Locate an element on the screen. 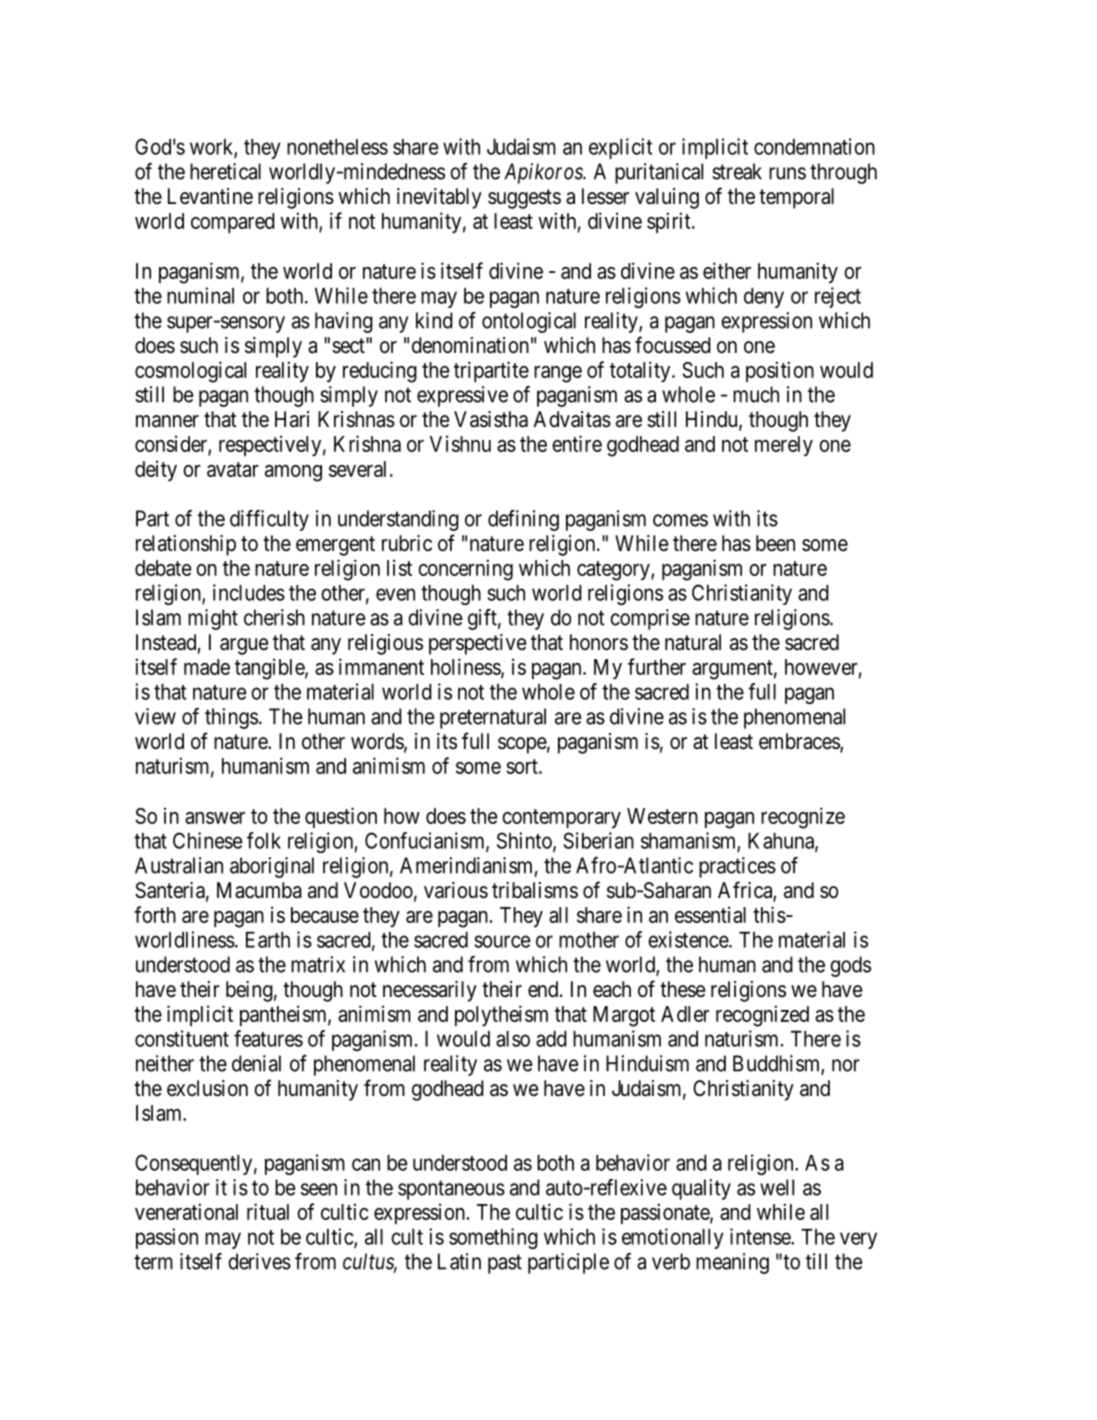 The image size is (1097, 1420). embraces is located at coordinates (800, 742).
